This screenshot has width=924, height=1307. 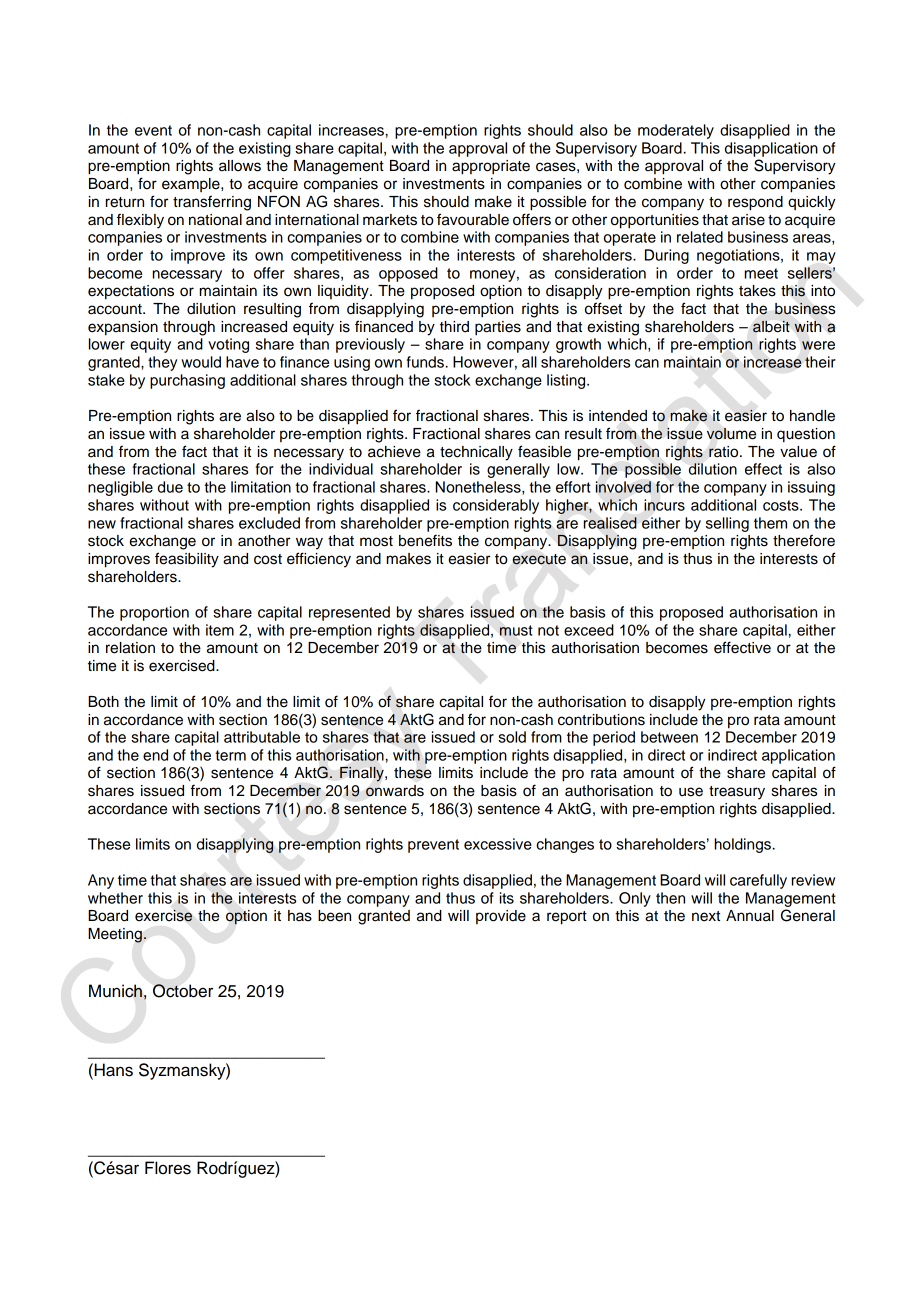 What do you see at coordinates (496, 506) in the screenshot?
I see `considerably` at bounding box center [496, 506].
